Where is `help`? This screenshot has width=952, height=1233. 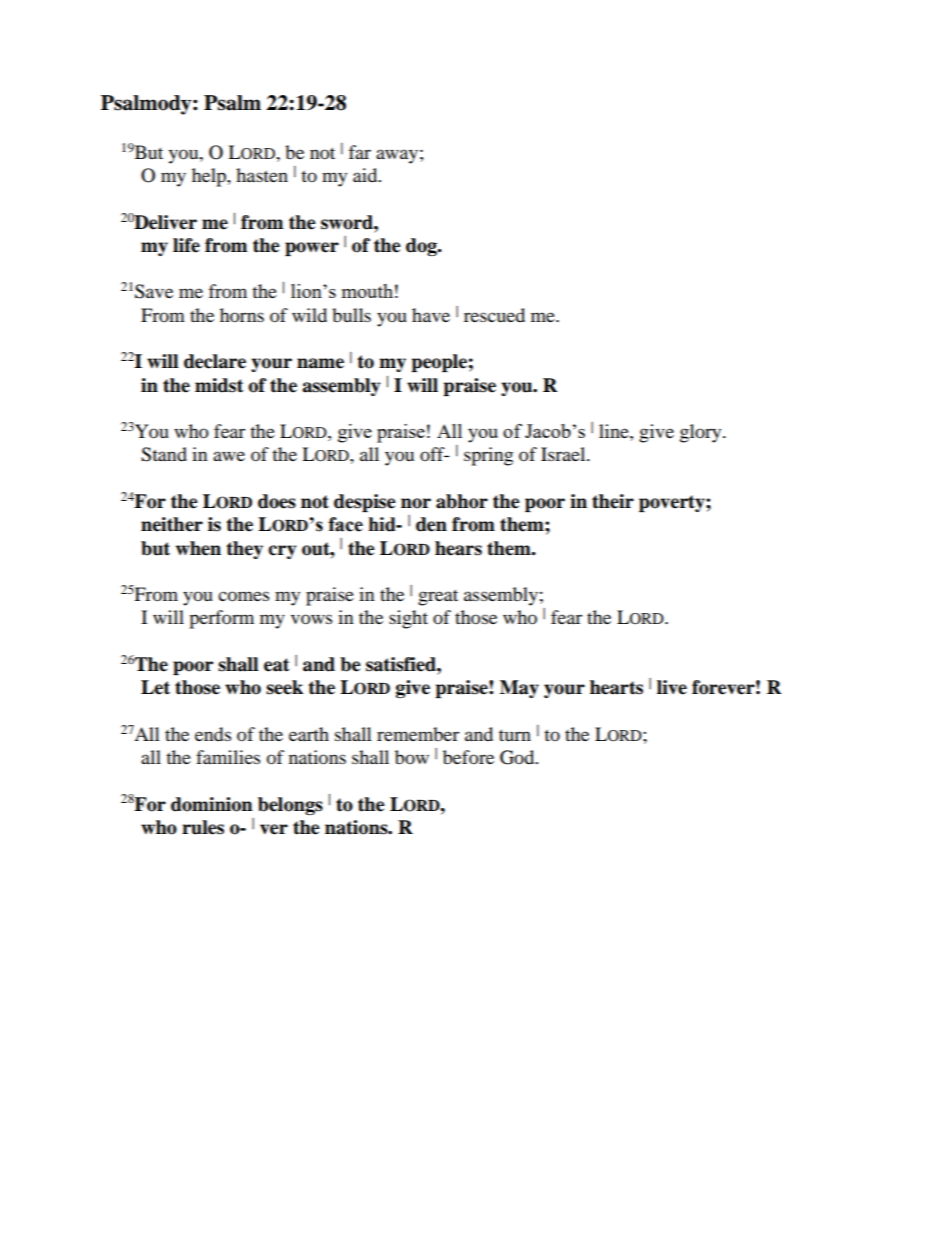 help is located at coordinates (210, 177).
